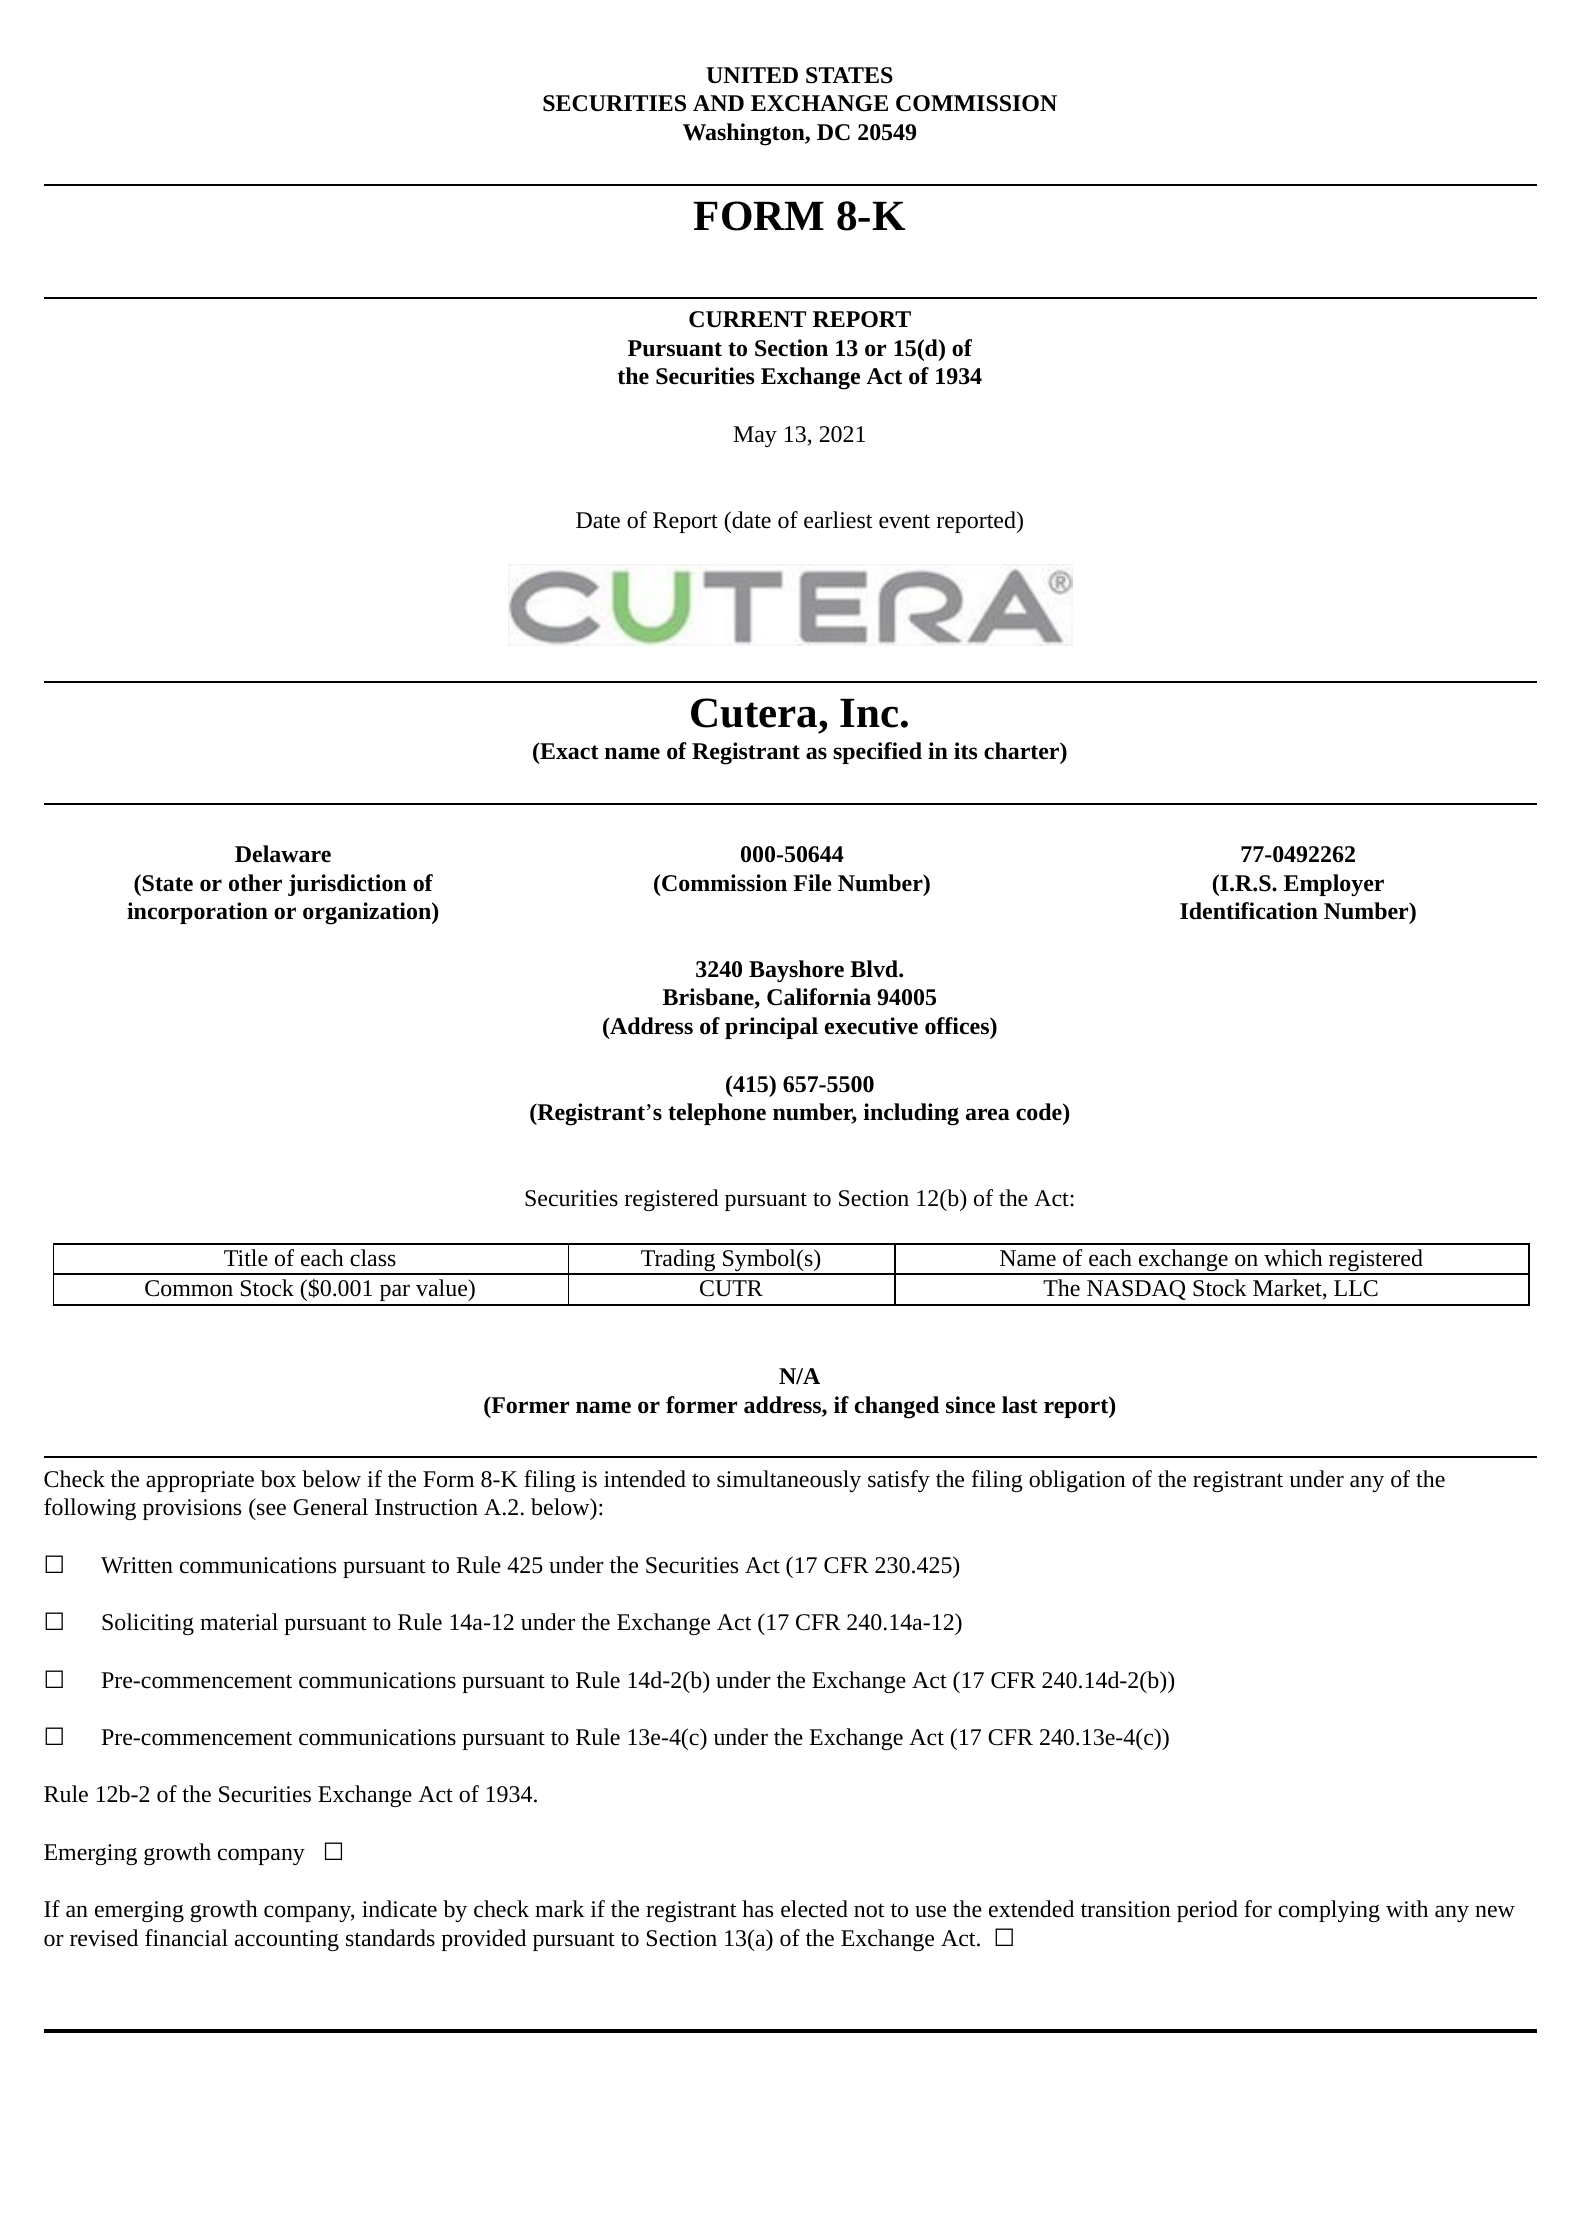 The image size is (1582, 2239). Describe the element at coordinates (904, 521) in the document. I see `event` at that location.
